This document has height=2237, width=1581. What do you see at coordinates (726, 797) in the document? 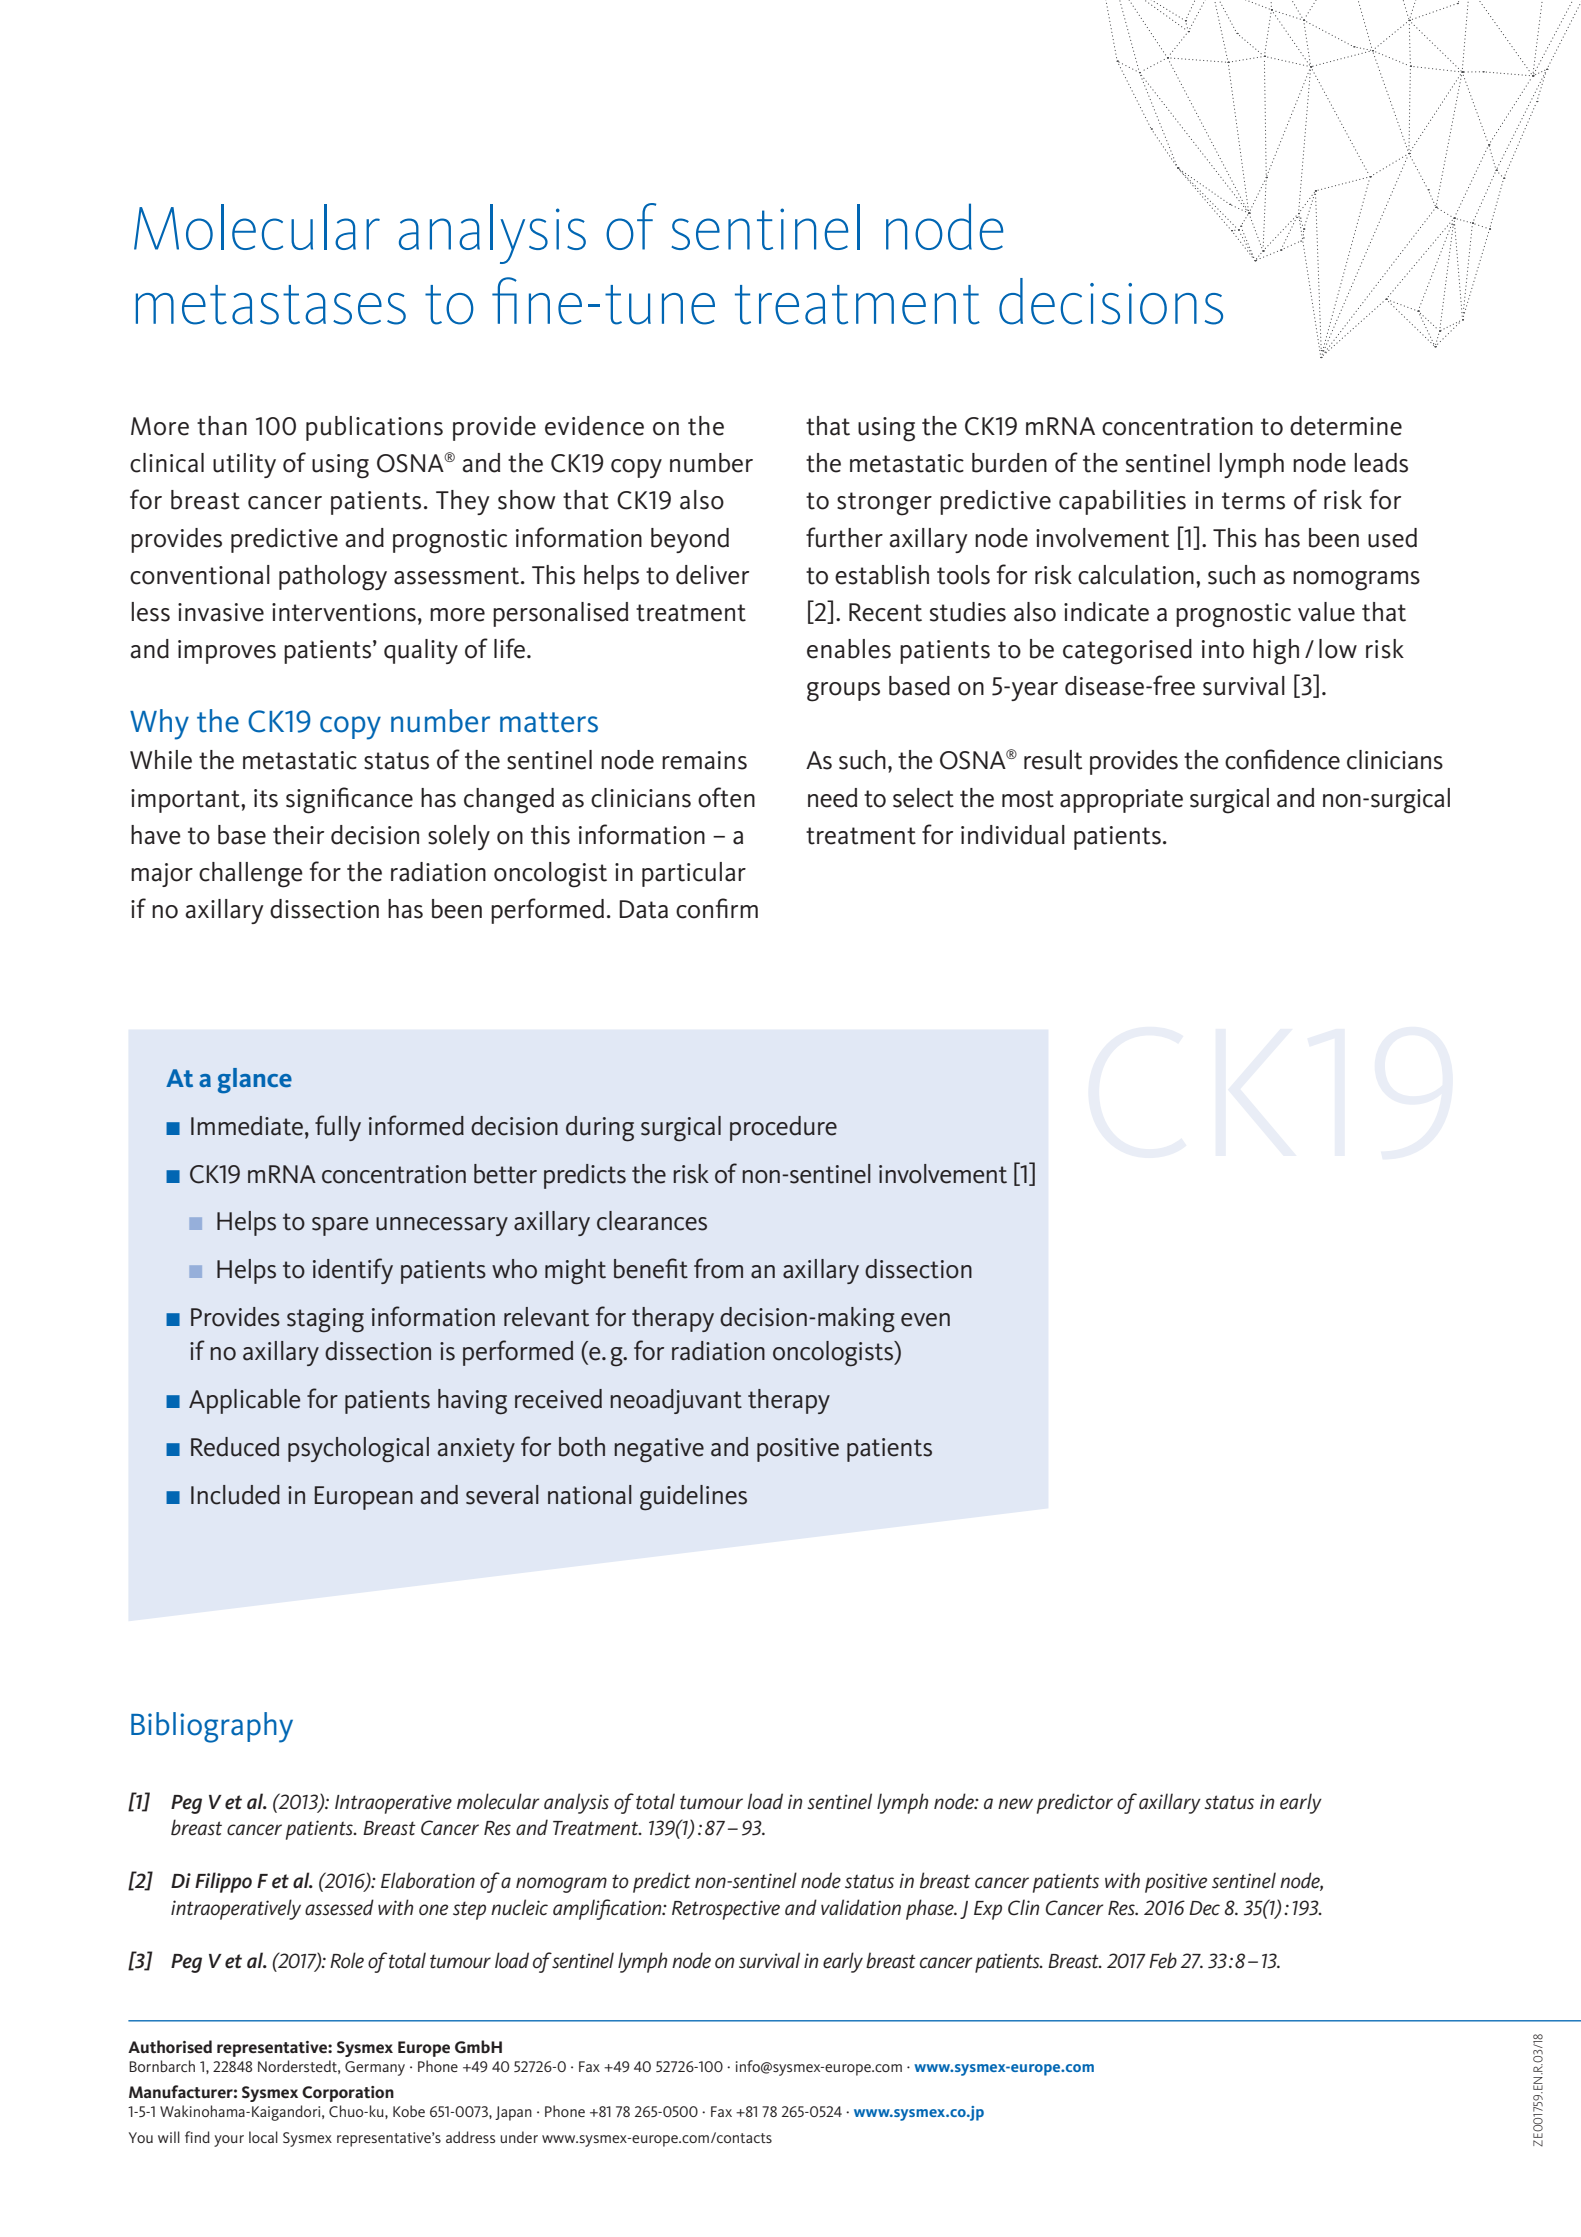
I see `often` at bounding box center [726, 797].
